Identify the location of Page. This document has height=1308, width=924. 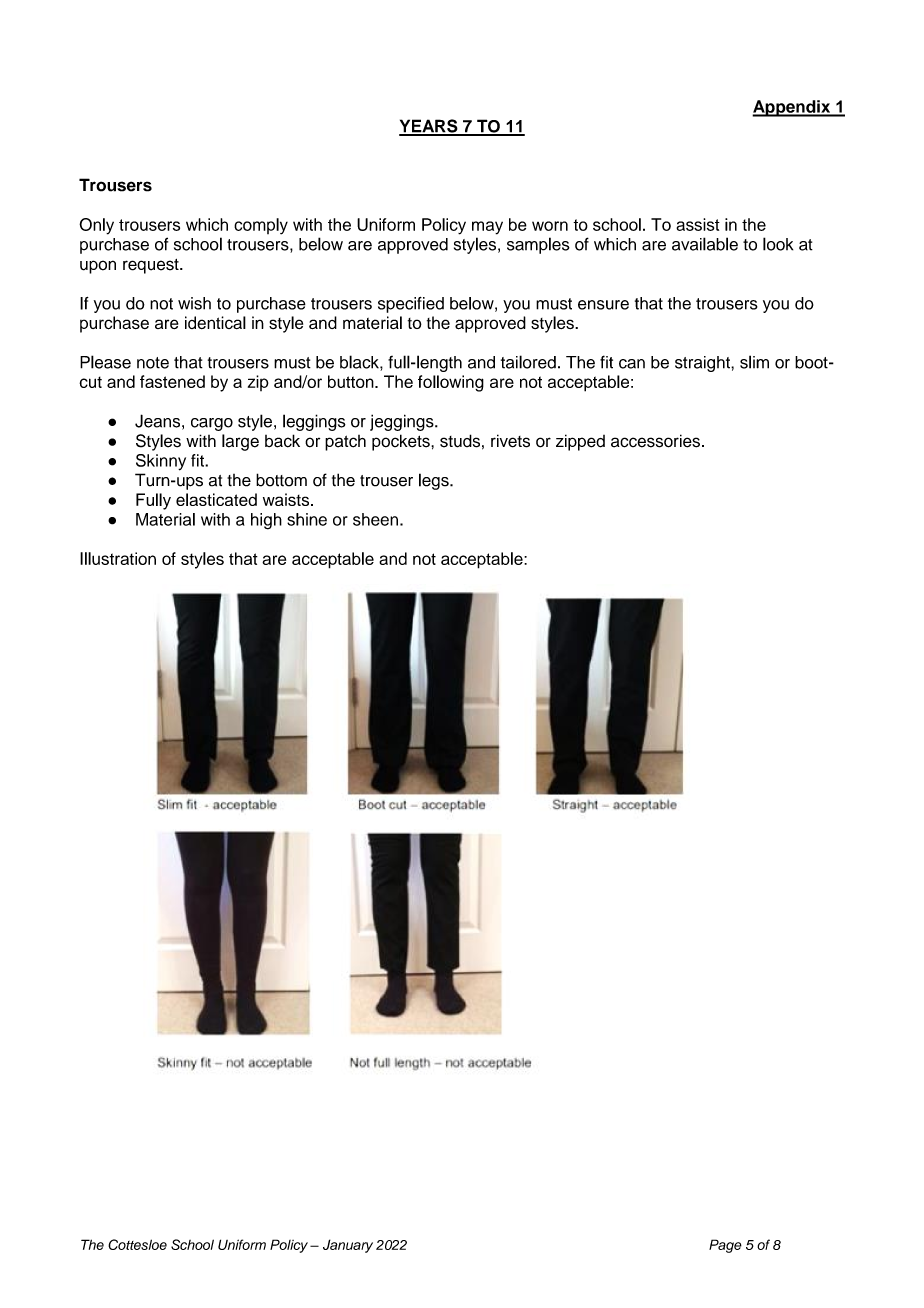
(725, 1246).
